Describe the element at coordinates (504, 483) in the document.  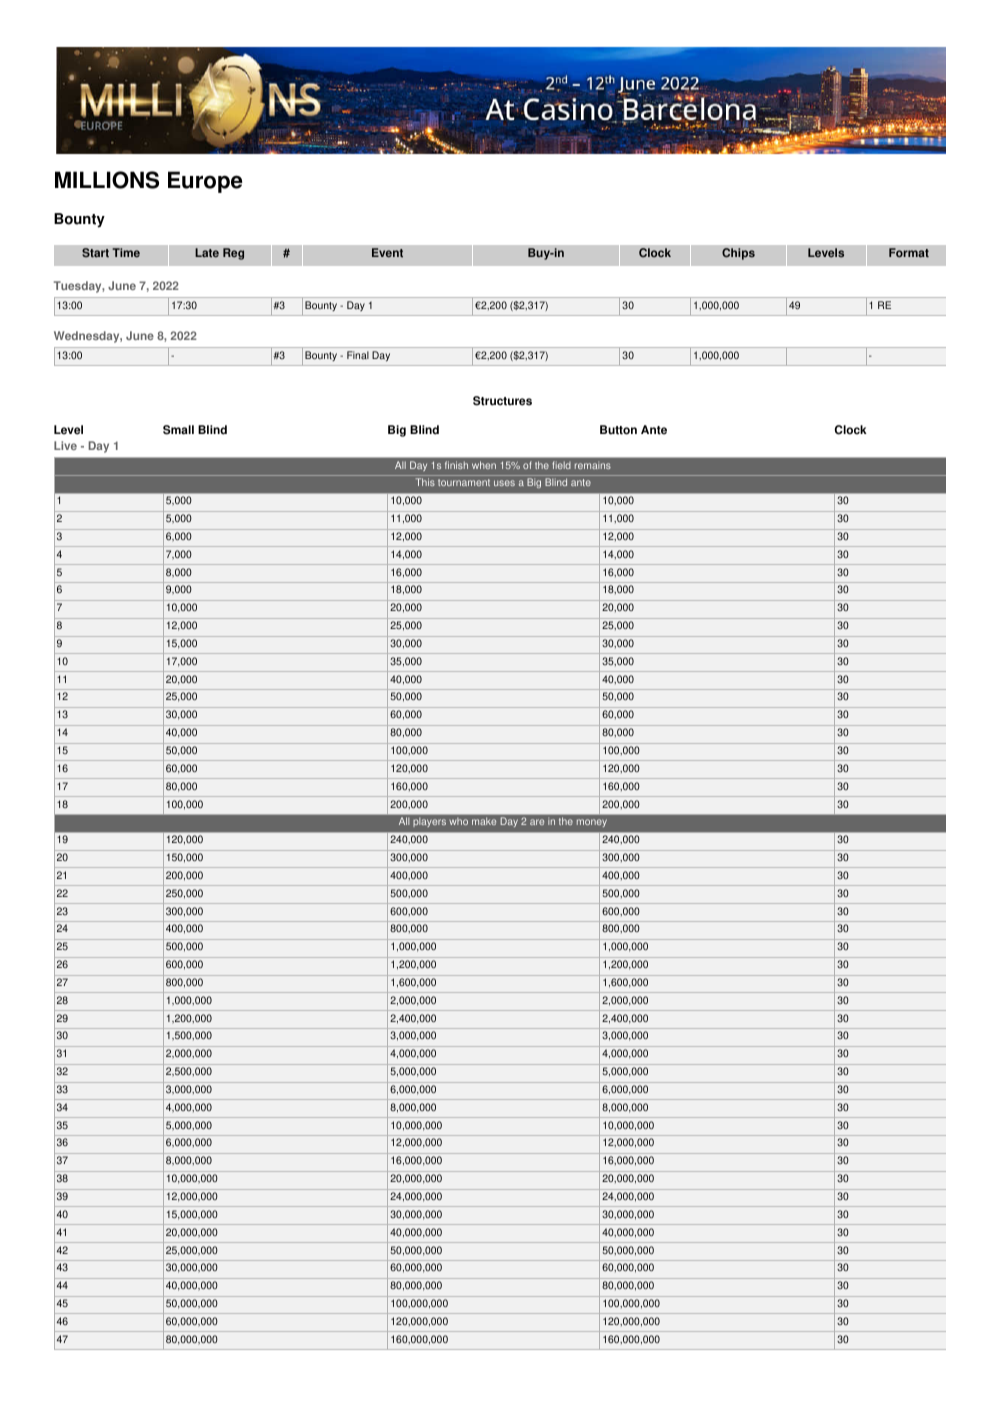
I see `uses` at that location.
